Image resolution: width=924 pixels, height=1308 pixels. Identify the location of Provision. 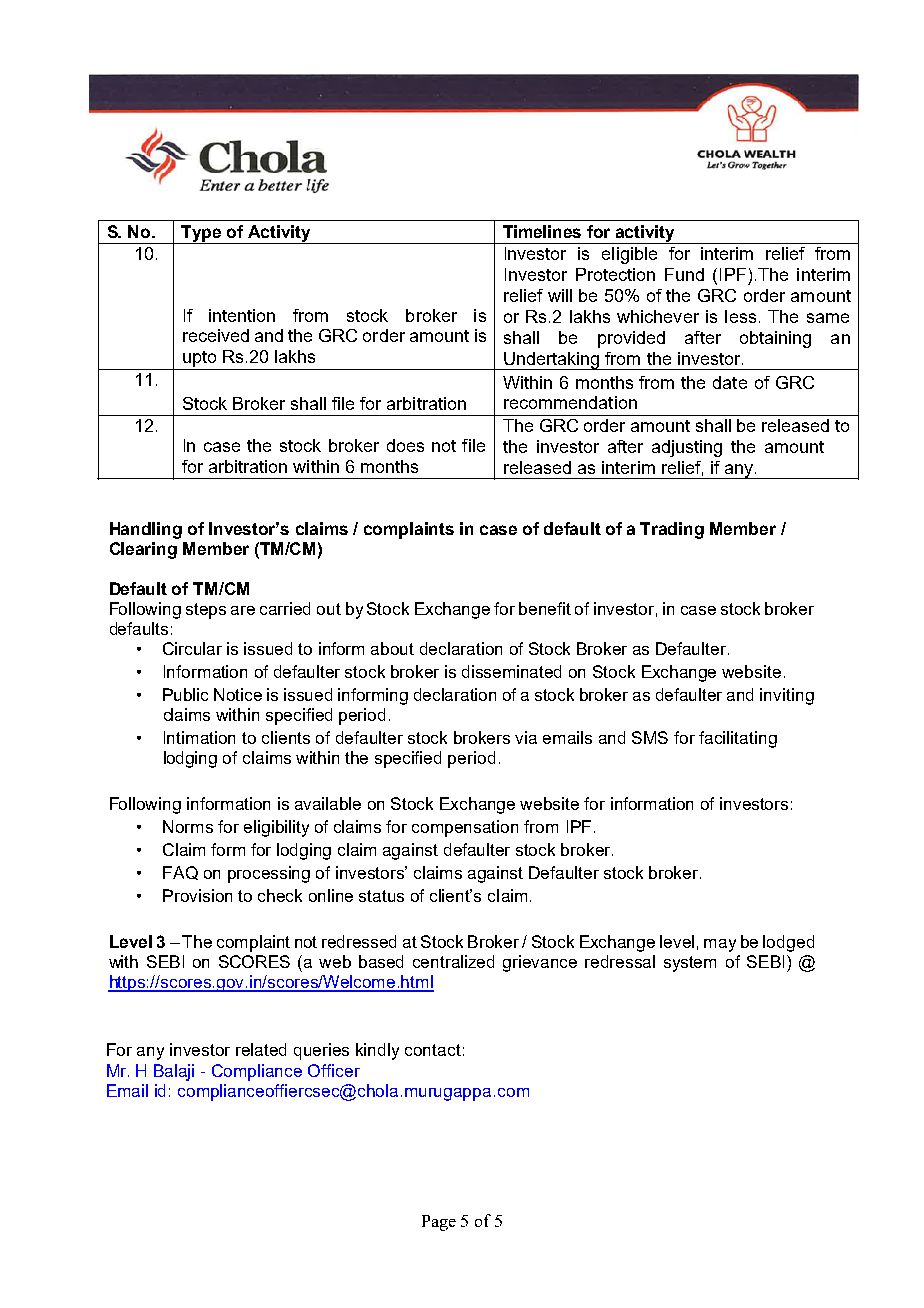
(197, 895).
